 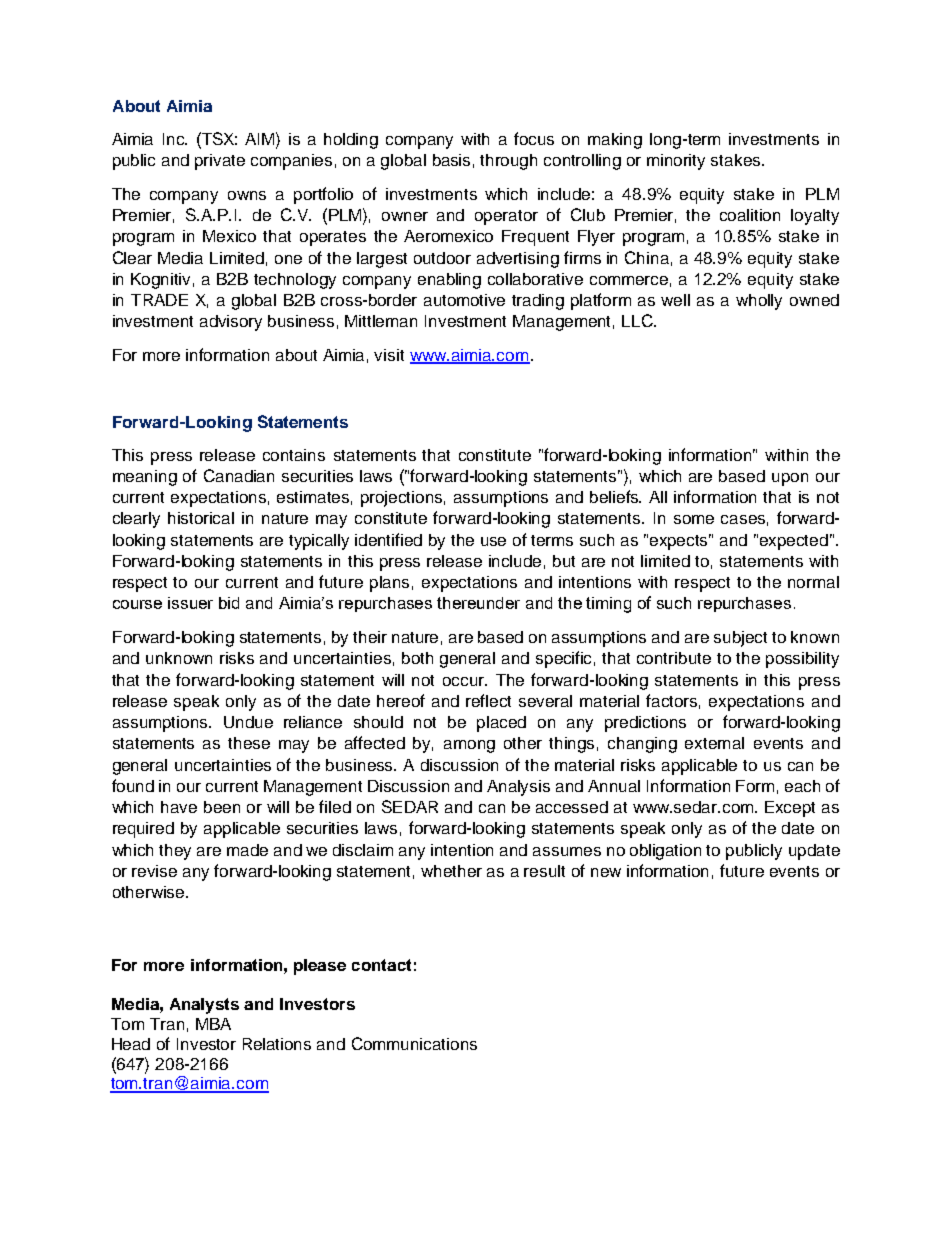 What do you see at coordinates (676, 162) in the page?
I see `minority` at bounding box center [676, 162].
